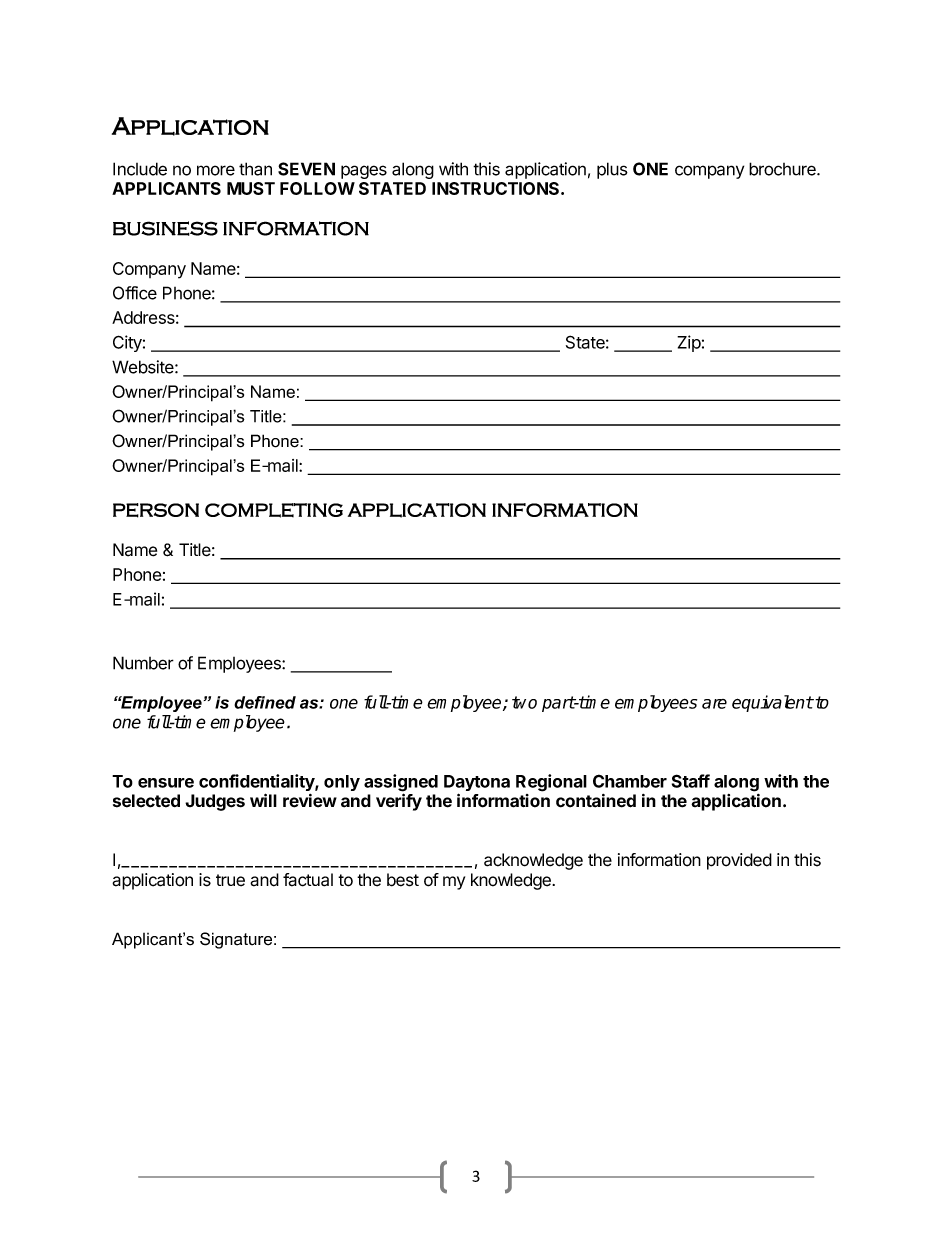 This screenshot has width=952, height=1233. Describe the element at coordinates (612, 170) in the screenshot. I see `plus` at that location.
